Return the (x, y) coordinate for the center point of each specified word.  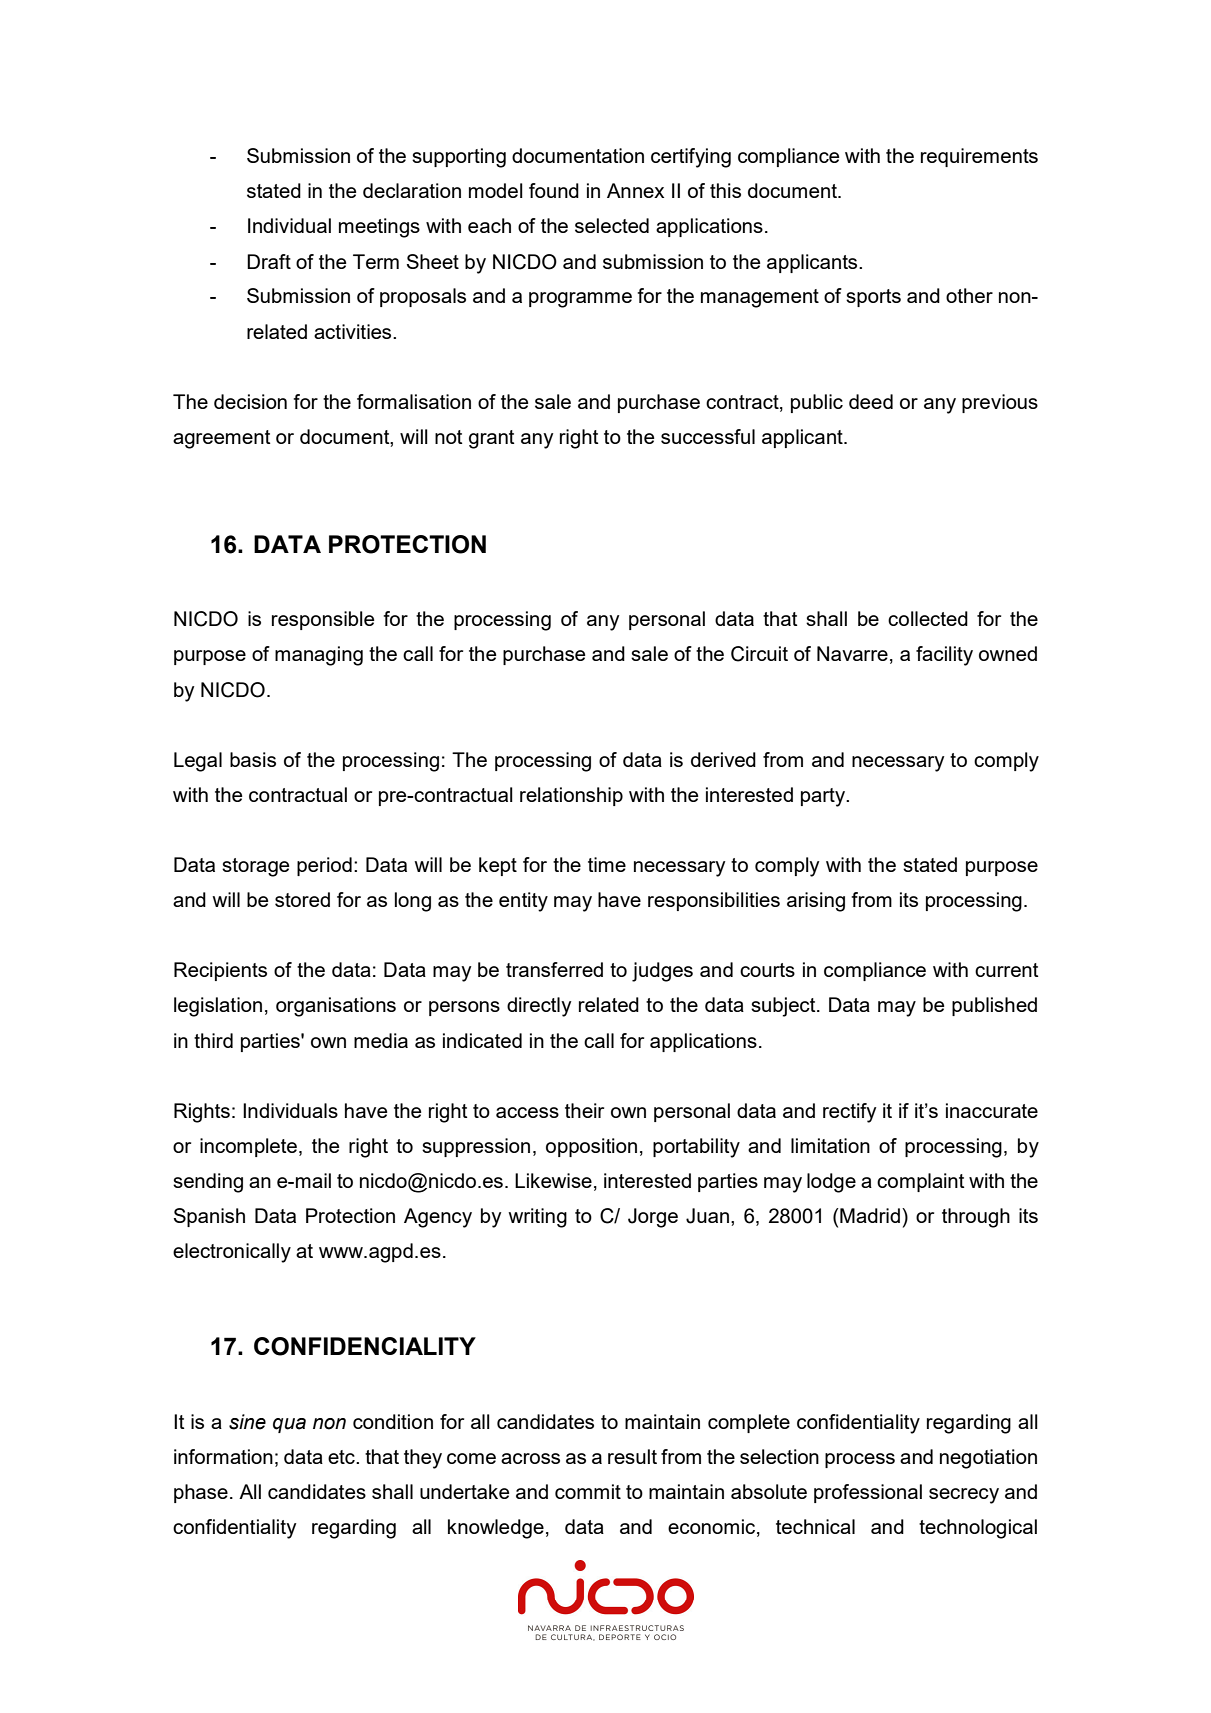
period (324, 866)
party (824, 797)
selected (612, 225)
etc (342, 1457)
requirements (979, 157)
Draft (269, 261)
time (607, 864)
